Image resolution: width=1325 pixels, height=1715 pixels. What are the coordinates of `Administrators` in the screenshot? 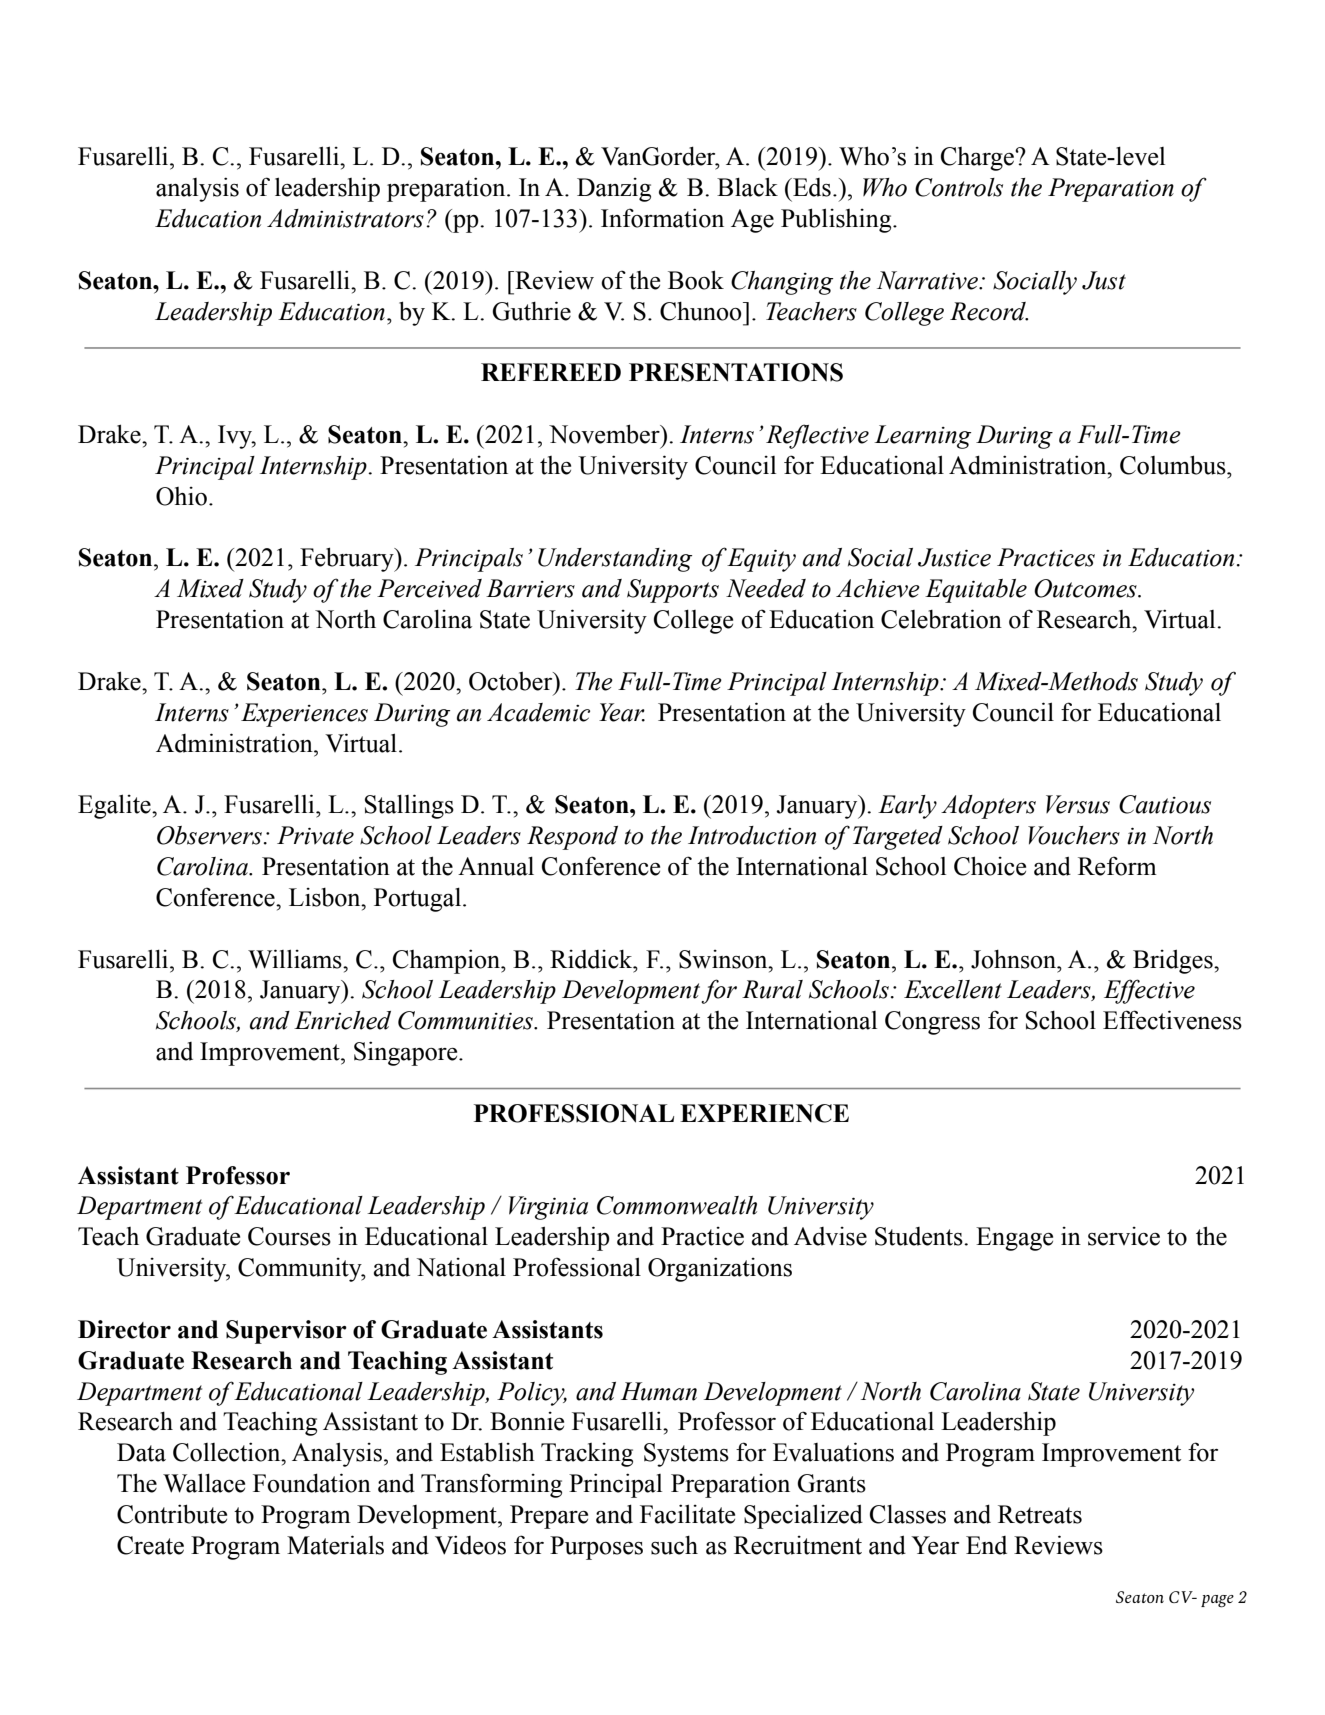 It's located at (345, 218).
